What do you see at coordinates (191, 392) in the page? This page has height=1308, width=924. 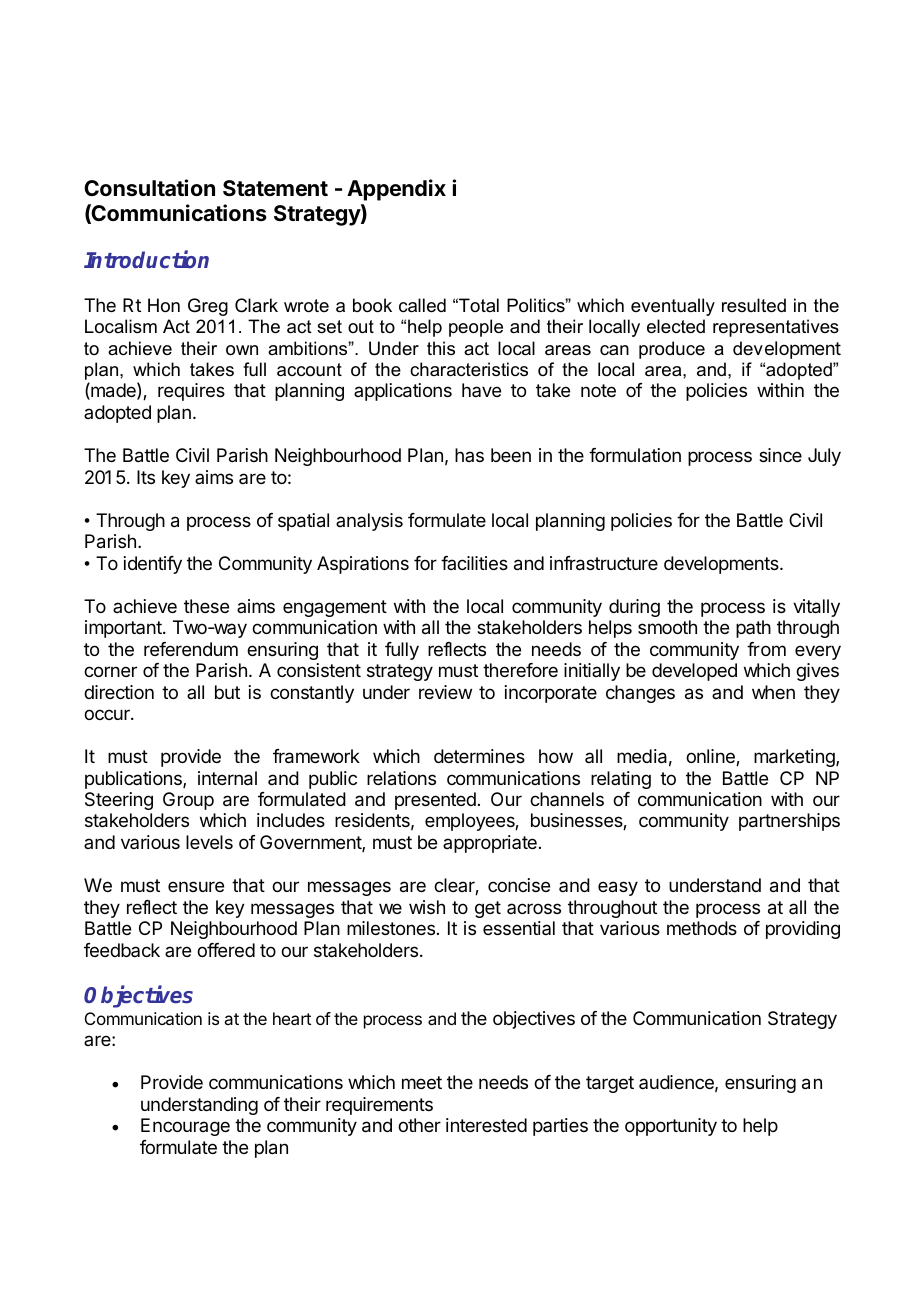 I see `requires` at bounding box center [191, 392].
